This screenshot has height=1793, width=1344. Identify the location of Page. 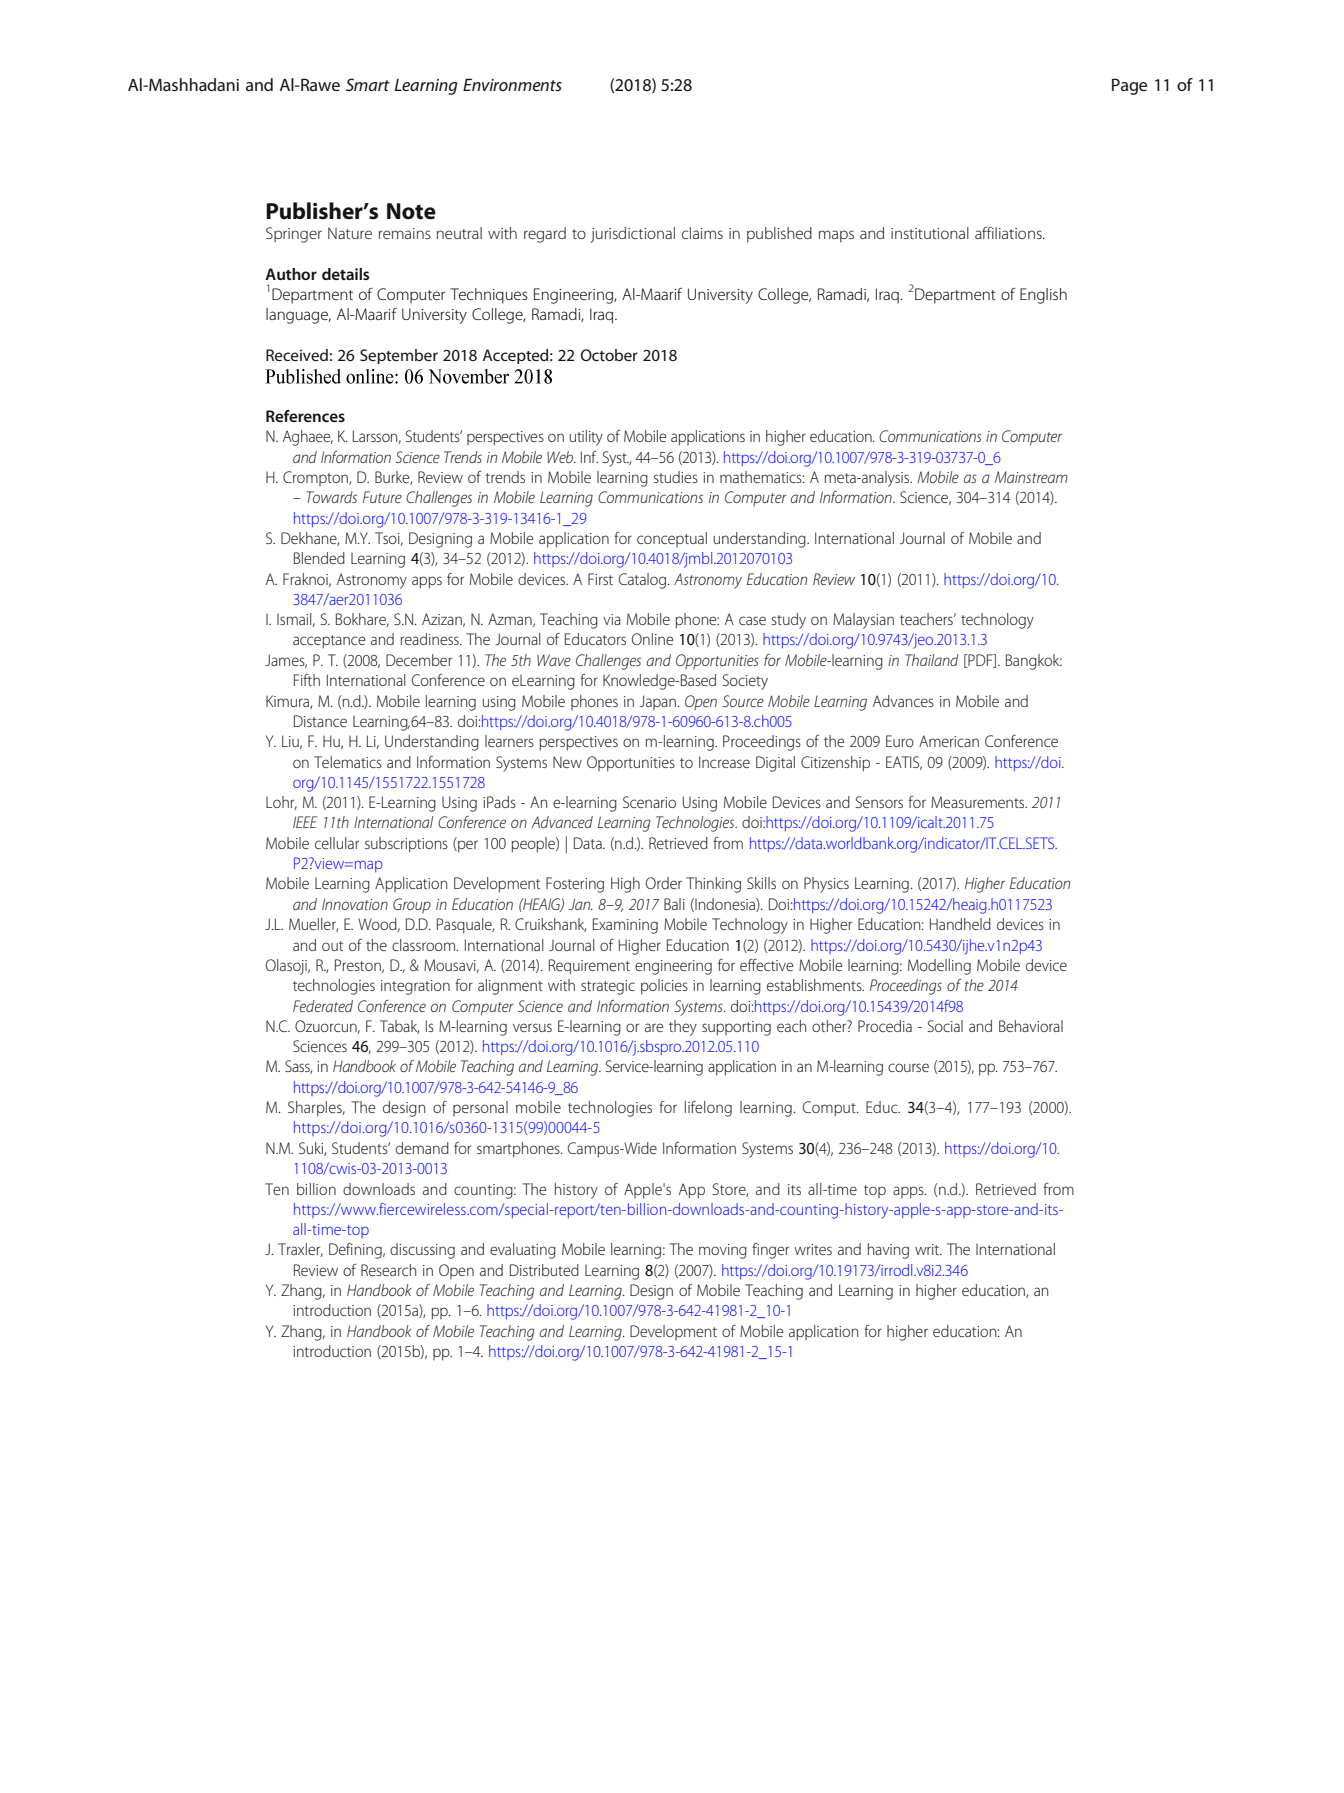
(1129, 86).
